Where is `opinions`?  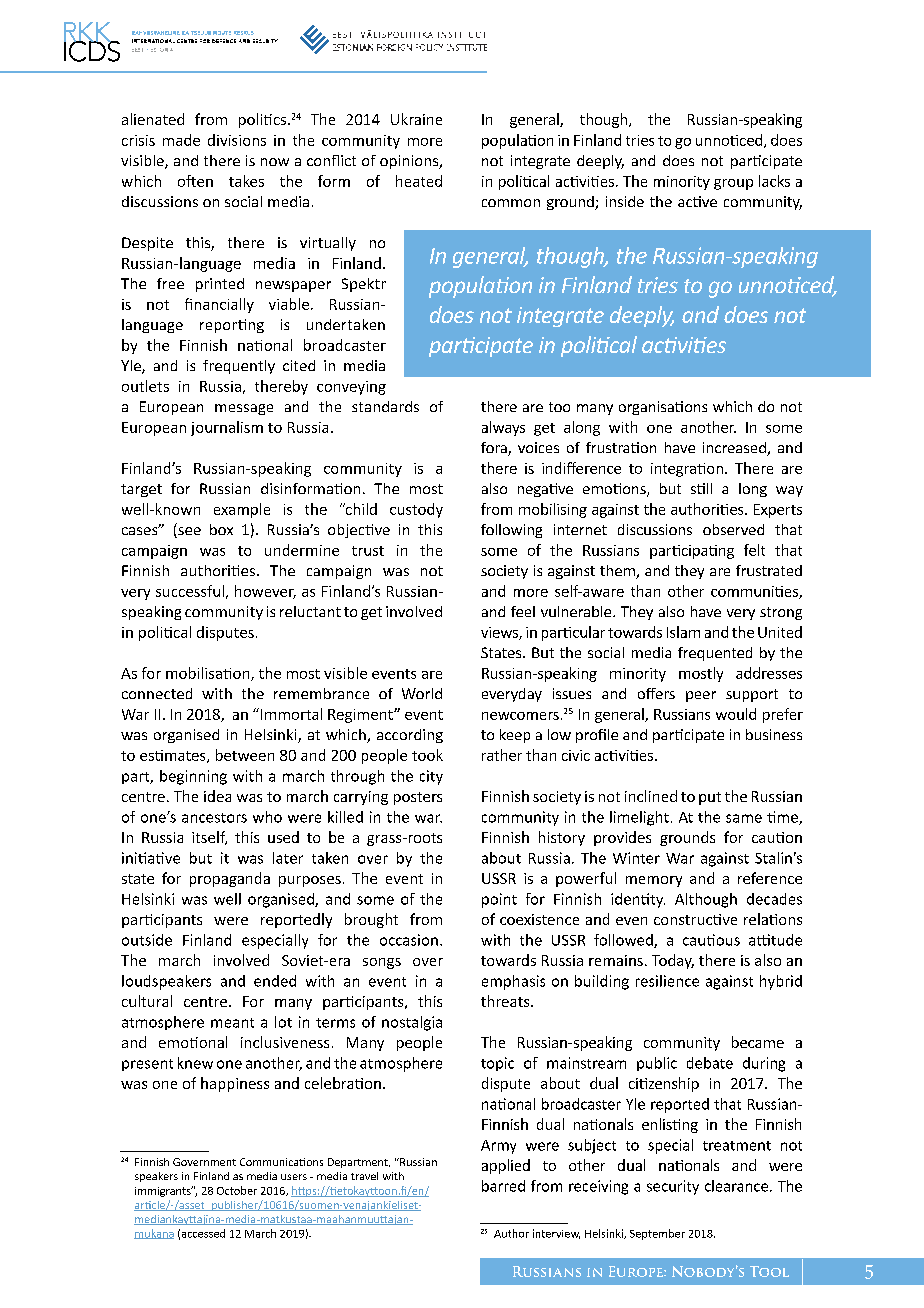 opinions is located at coordinates (410, 162).
